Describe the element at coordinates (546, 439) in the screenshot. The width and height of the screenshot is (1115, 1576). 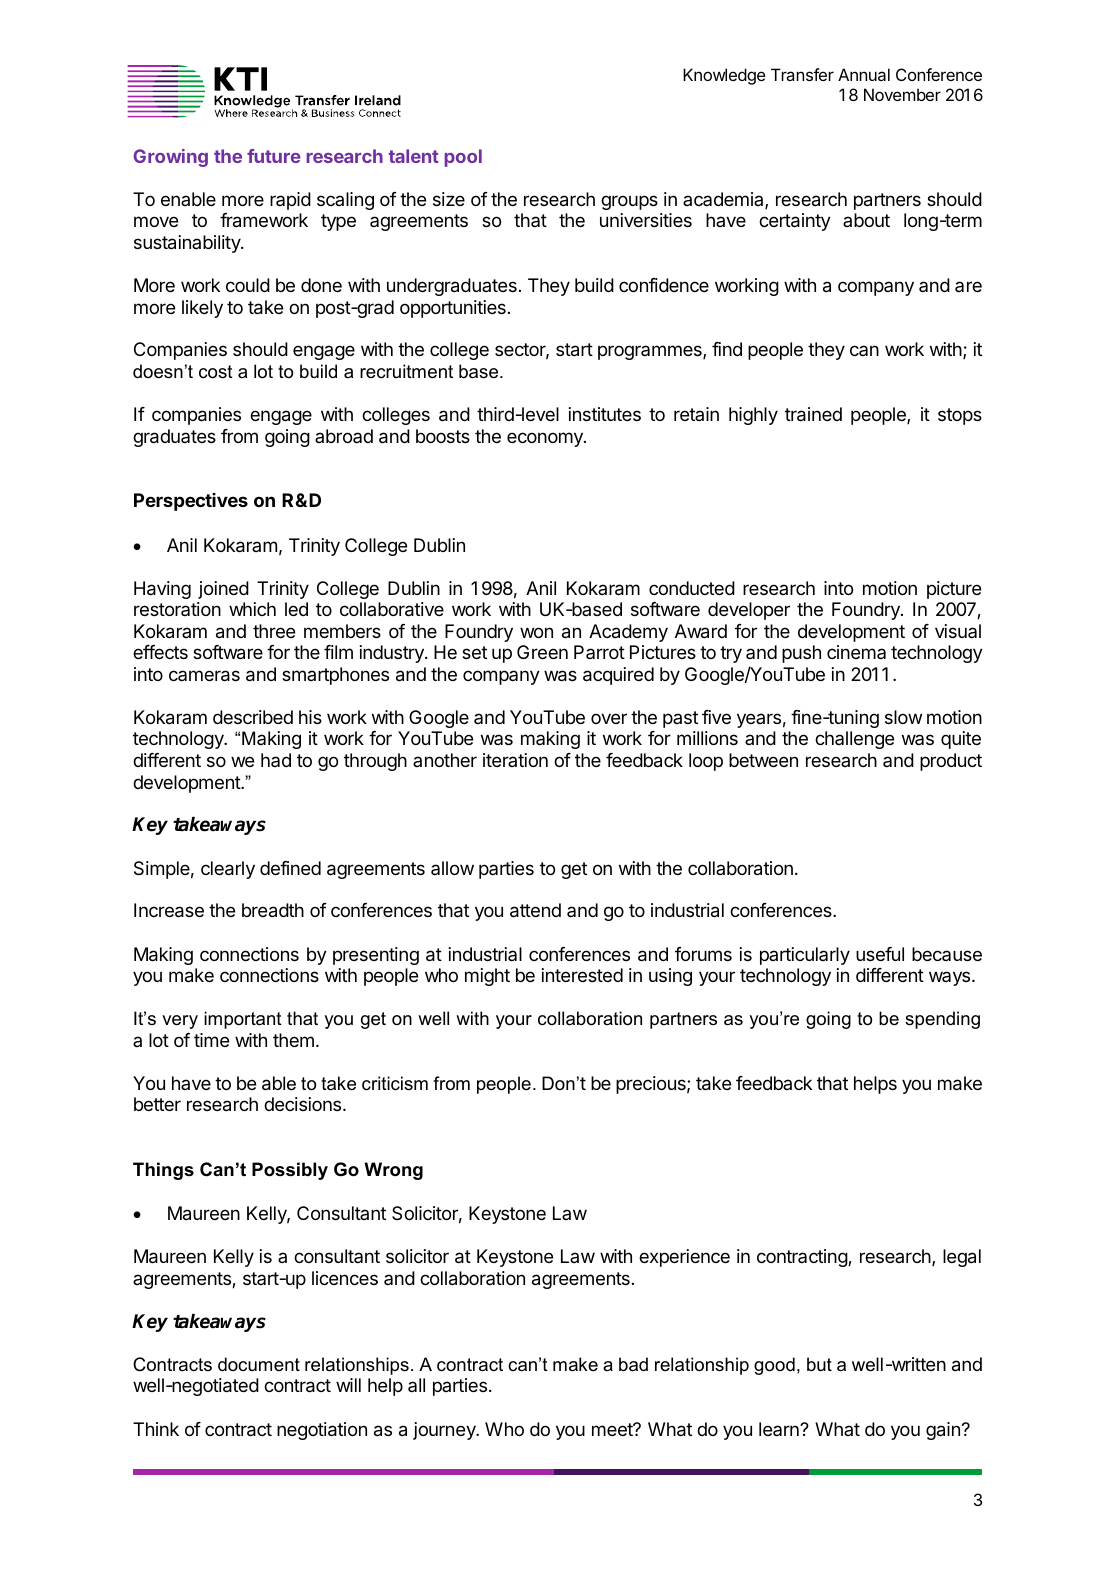
I see `economy` at that location.
